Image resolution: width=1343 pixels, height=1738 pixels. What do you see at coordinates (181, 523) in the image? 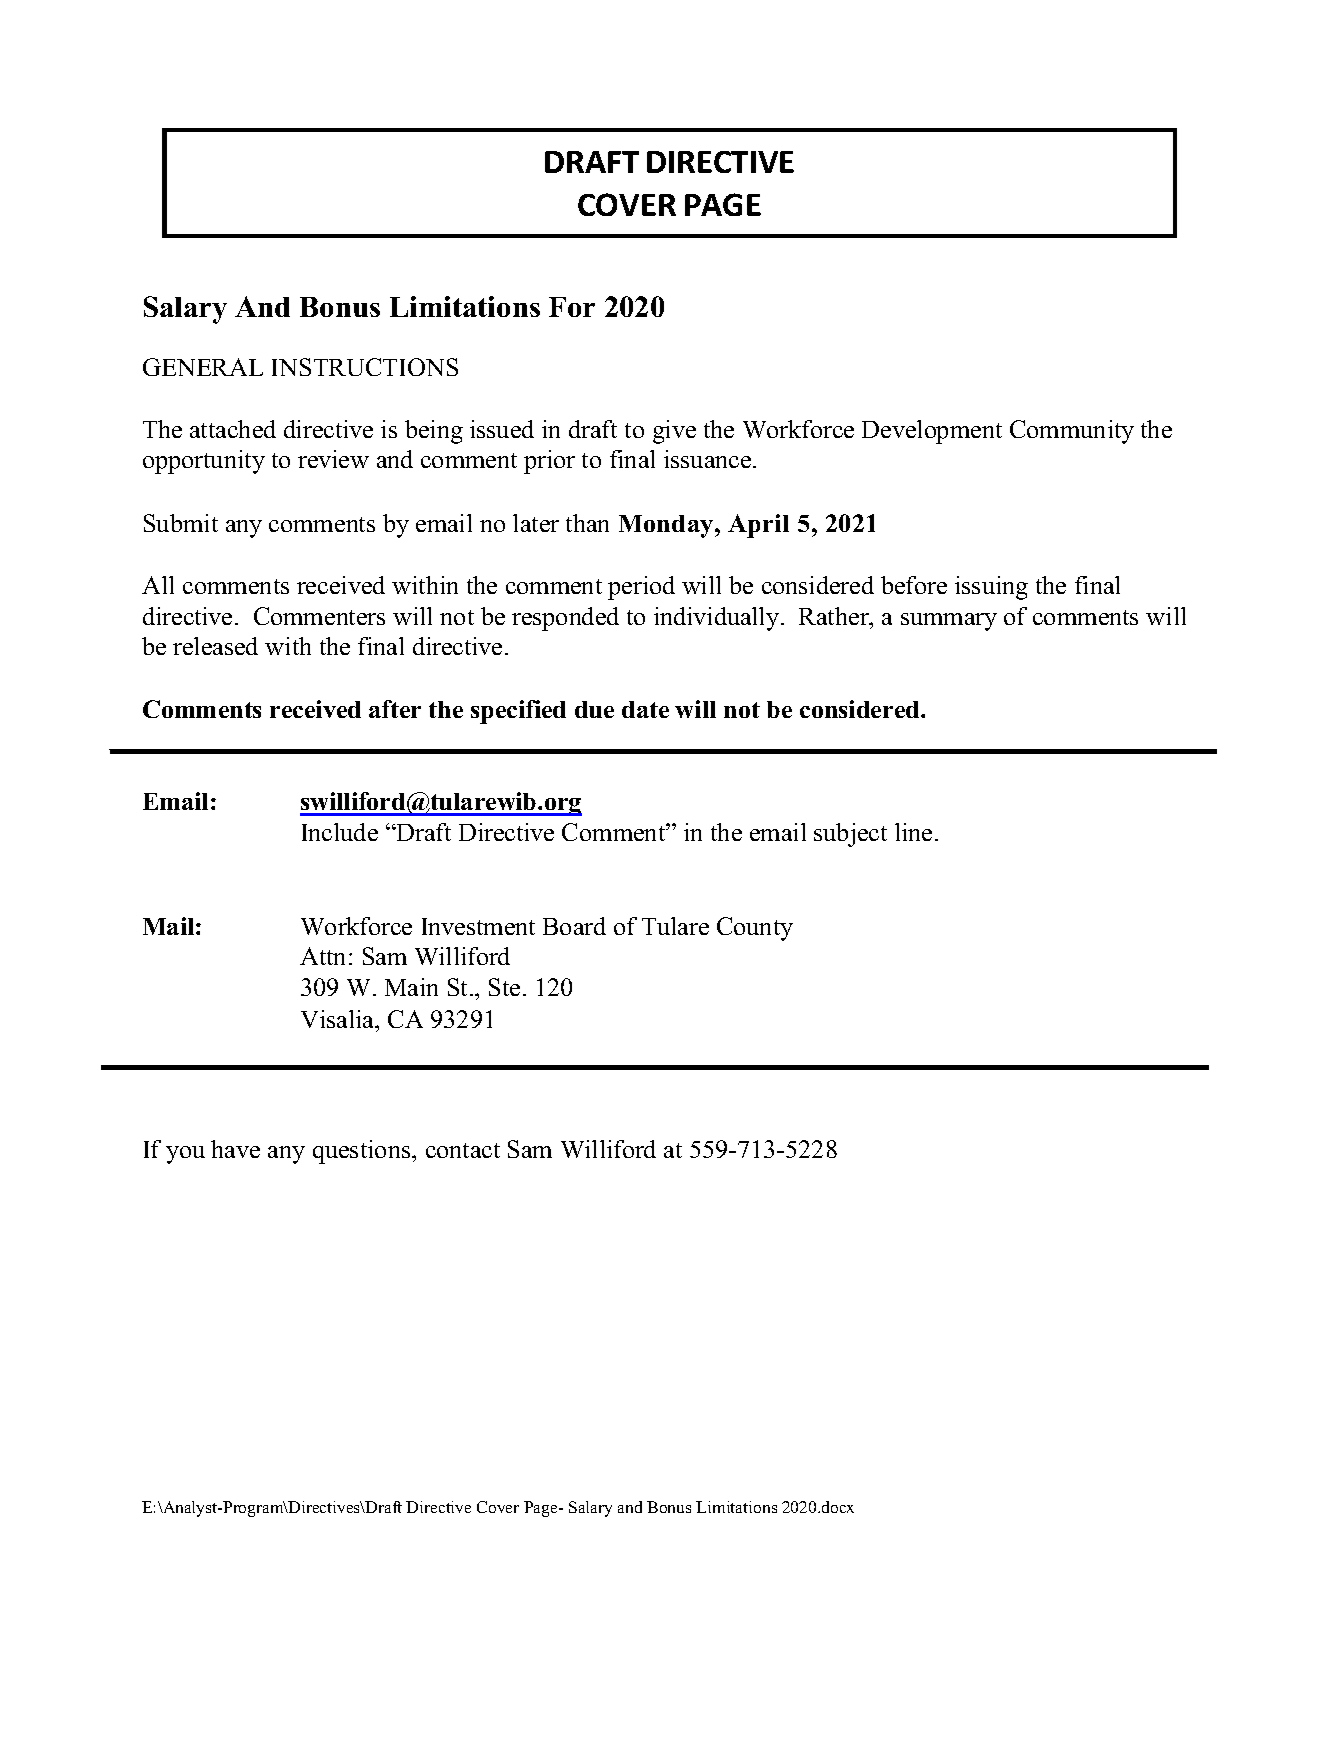
I see `Submit` at bounding box center [181, 523].
